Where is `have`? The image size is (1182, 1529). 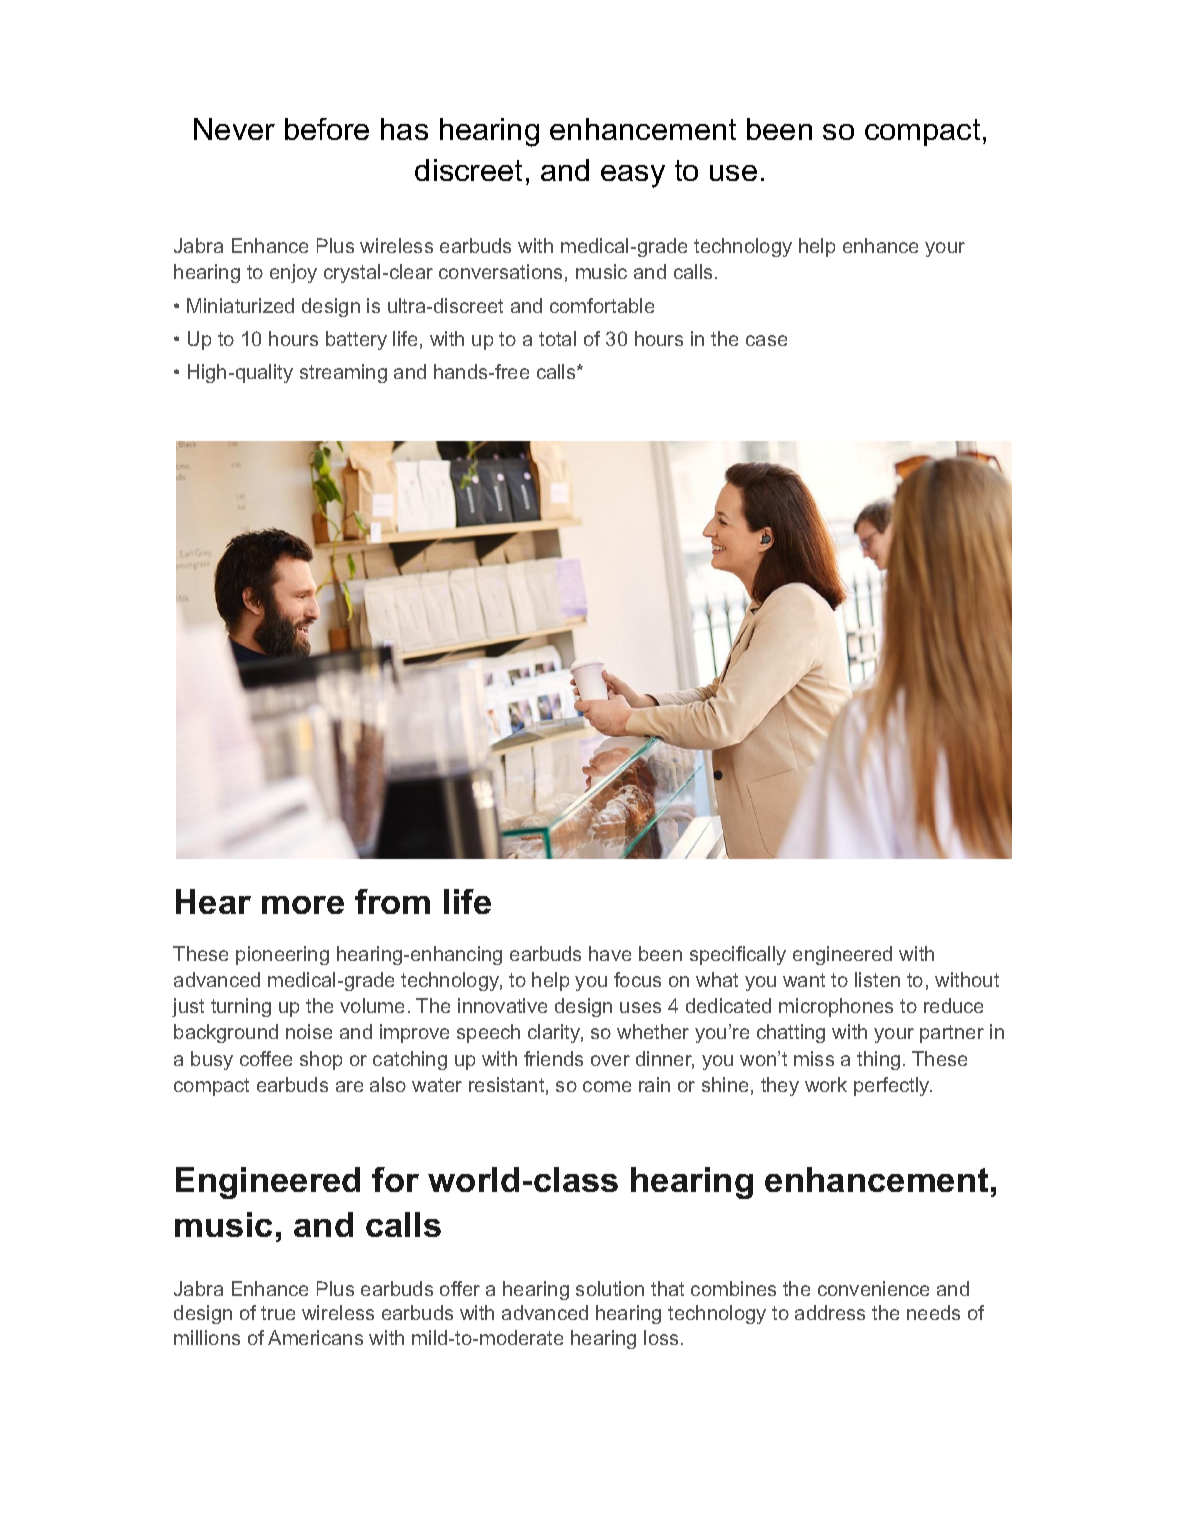 have is located at coordinates (610, 953).
